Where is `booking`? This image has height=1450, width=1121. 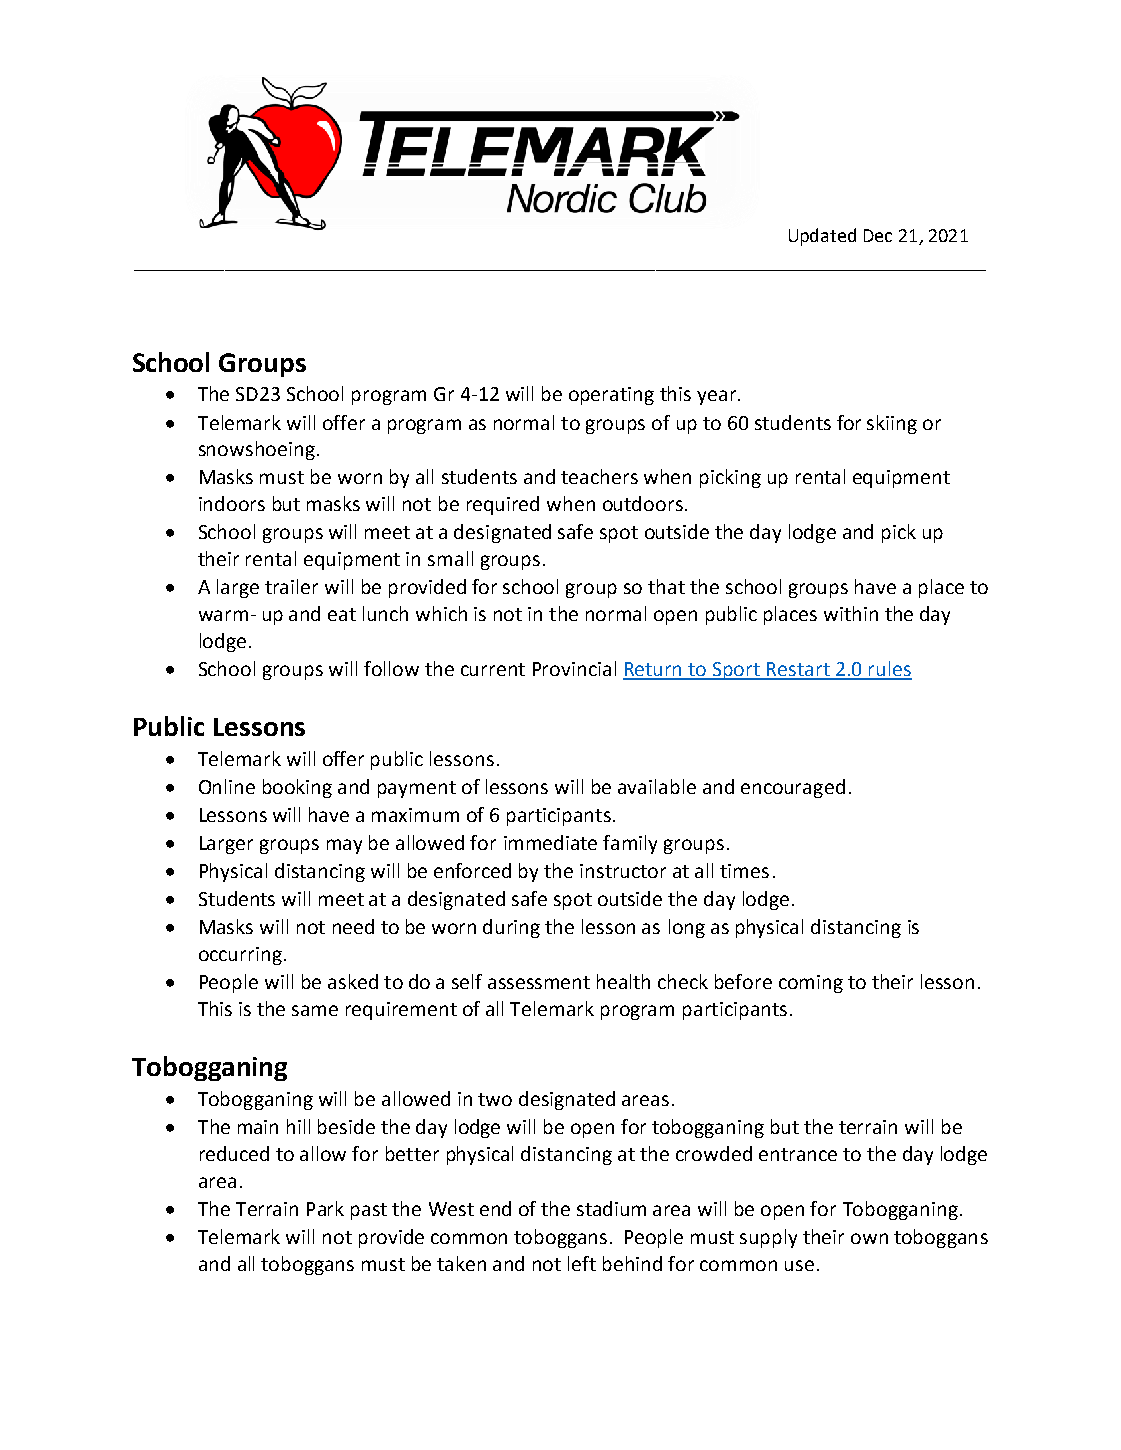
booking is located at coordinates (297, 788).
